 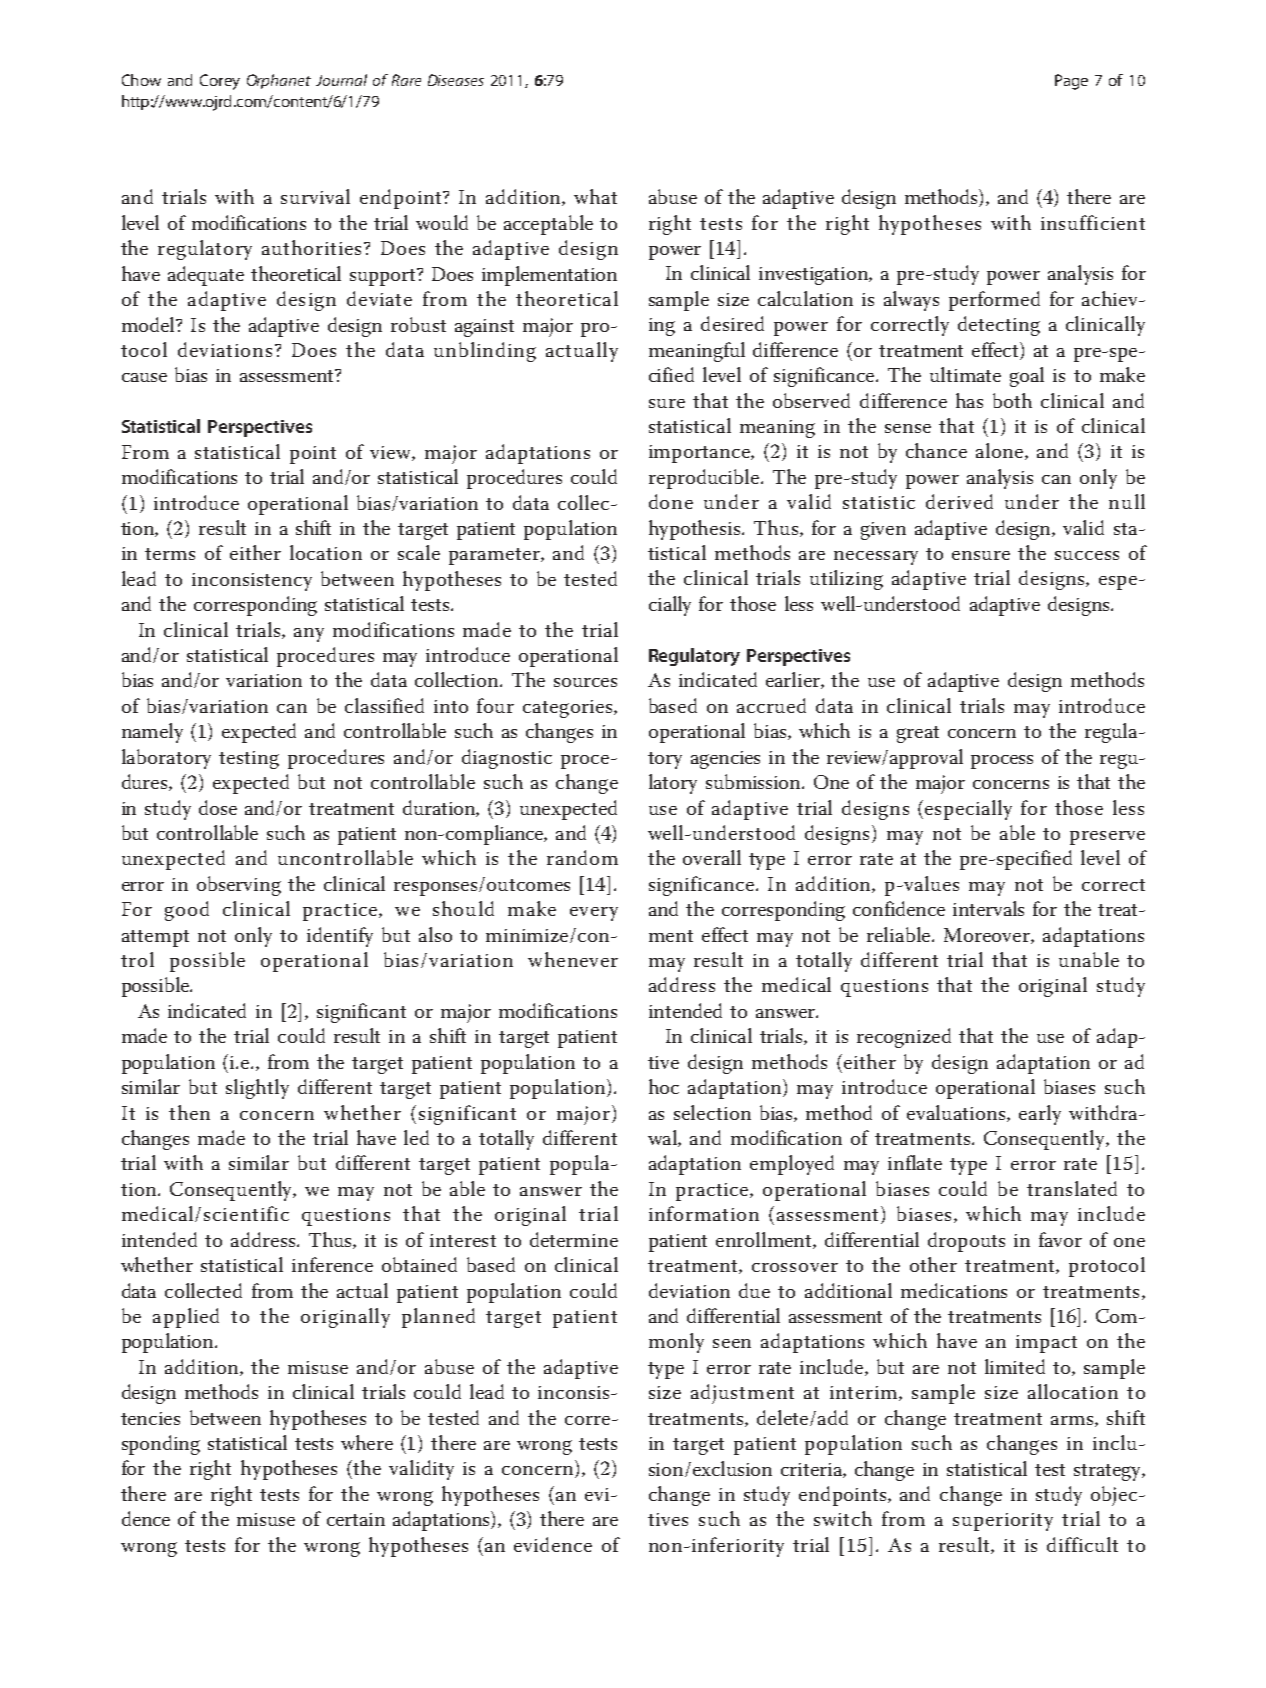 I want to click on Page, so click(x=1071, y=82).
